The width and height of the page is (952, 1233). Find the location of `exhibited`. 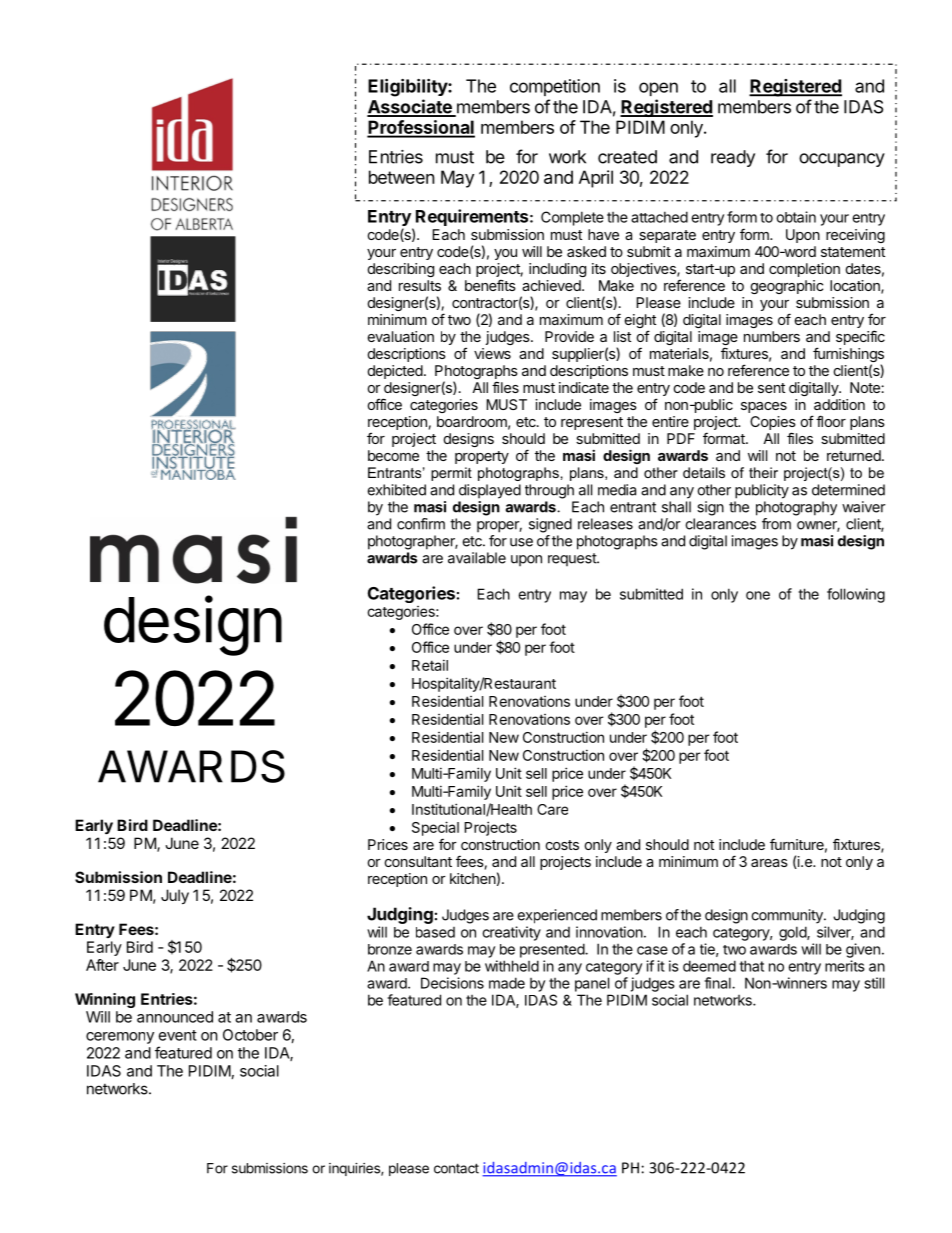

exhibited is located at coordinates (396, 490).
